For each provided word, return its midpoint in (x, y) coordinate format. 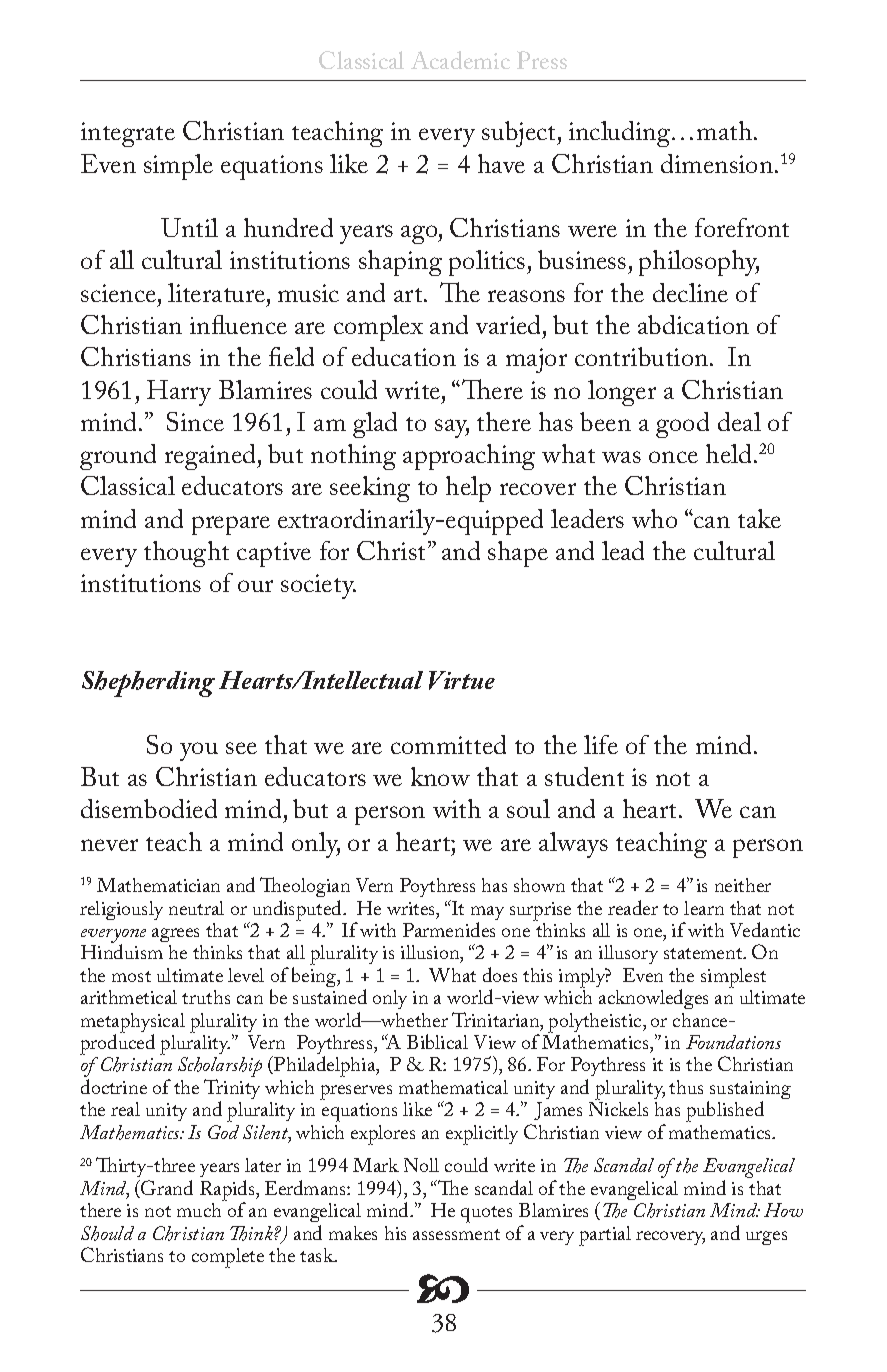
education (404, 356)
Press (542, 60)
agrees (175, 935)
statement (704, 953)
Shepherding (148, 684)
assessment (456, 1234)
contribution (643, 356)
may (487, 914)
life (601, 744)
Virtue (462, 680)
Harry (179, 393)
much (200, 1208)
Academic (460, 60)
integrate (128, 134)
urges (766, 1238)
